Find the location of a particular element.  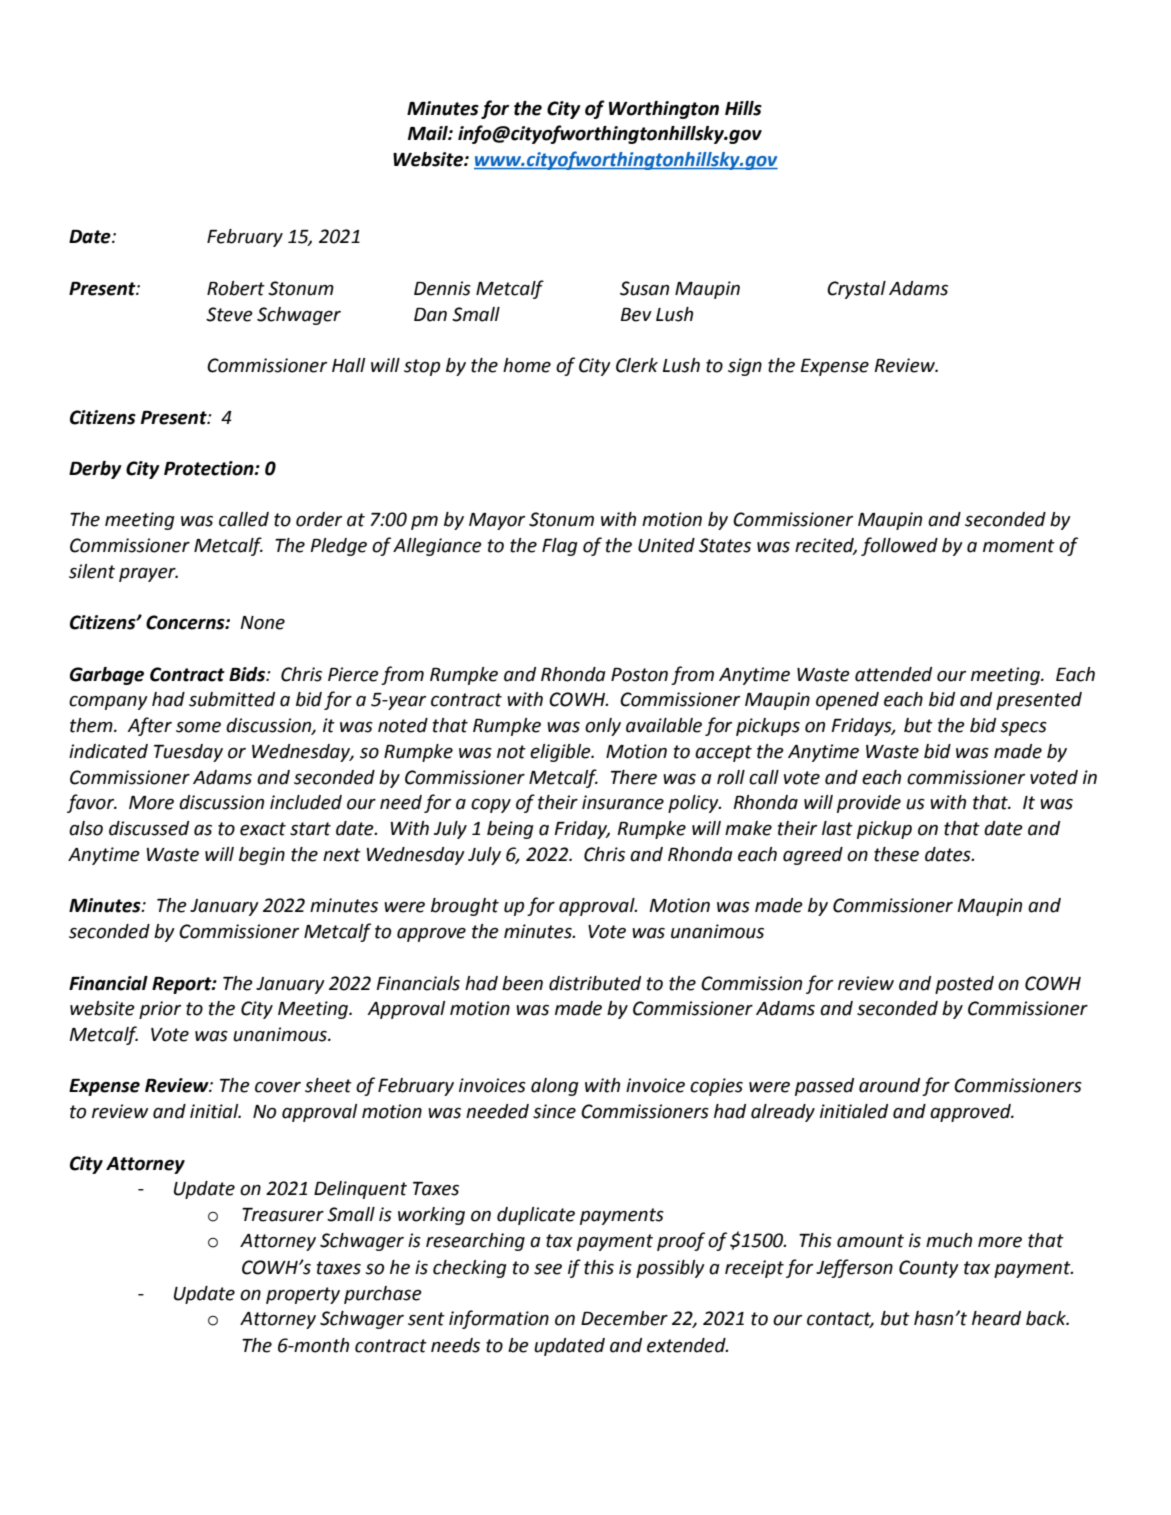

insurance is located at coordinates (623, 802).
